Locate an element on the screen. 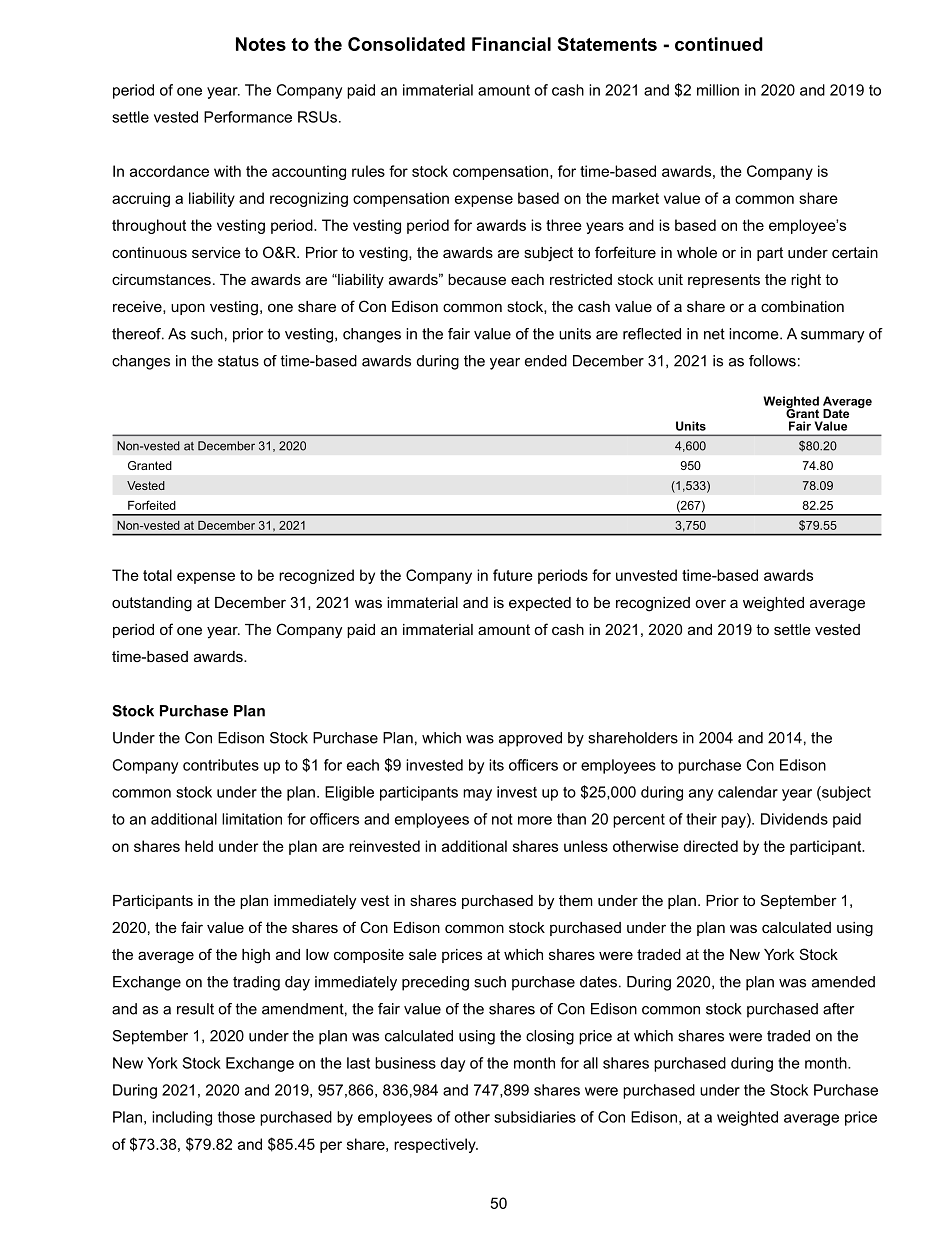  Financial is located at coordinates (511, 44).
